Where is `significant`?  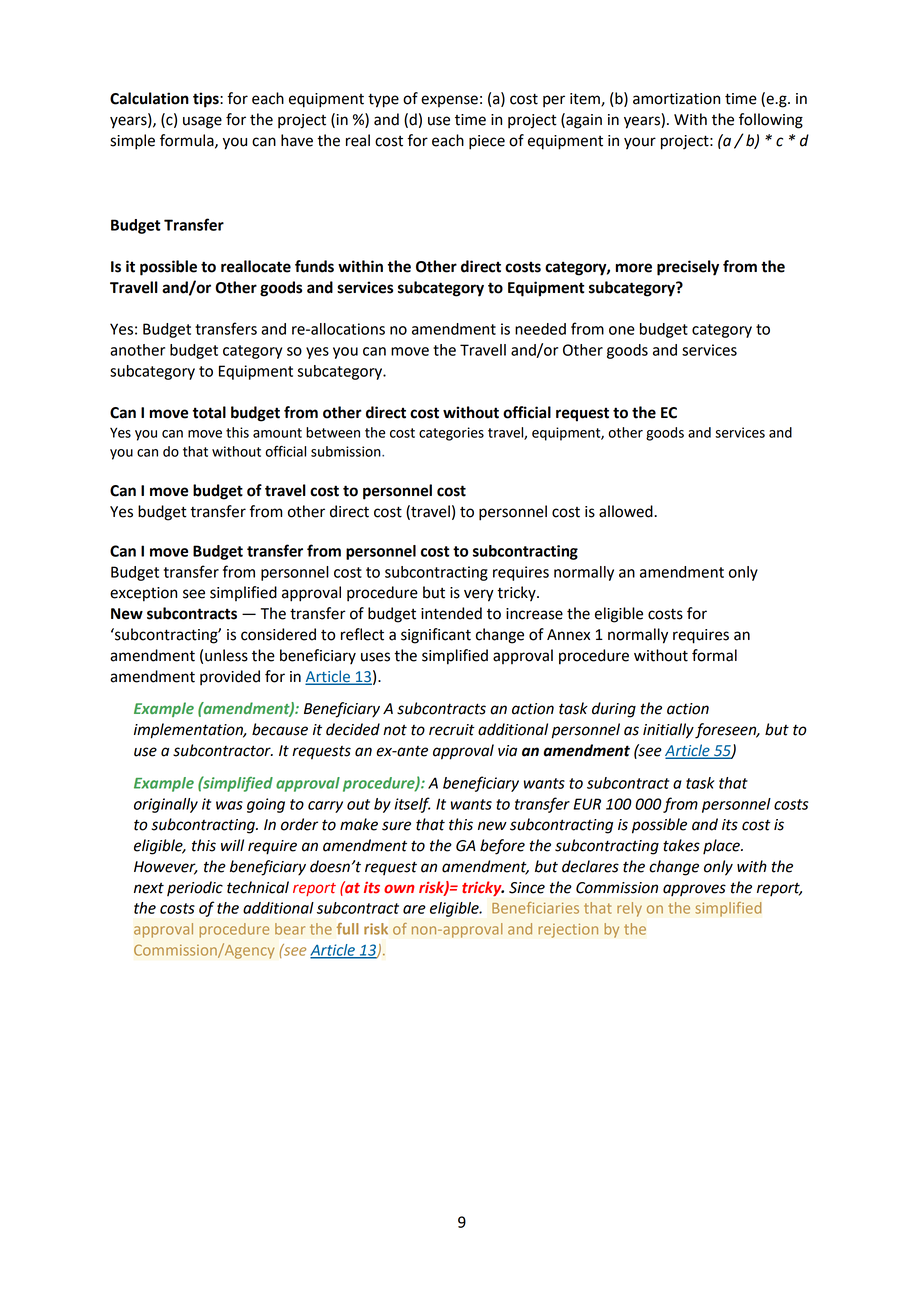
significant is located at coordinates (436, 636).
